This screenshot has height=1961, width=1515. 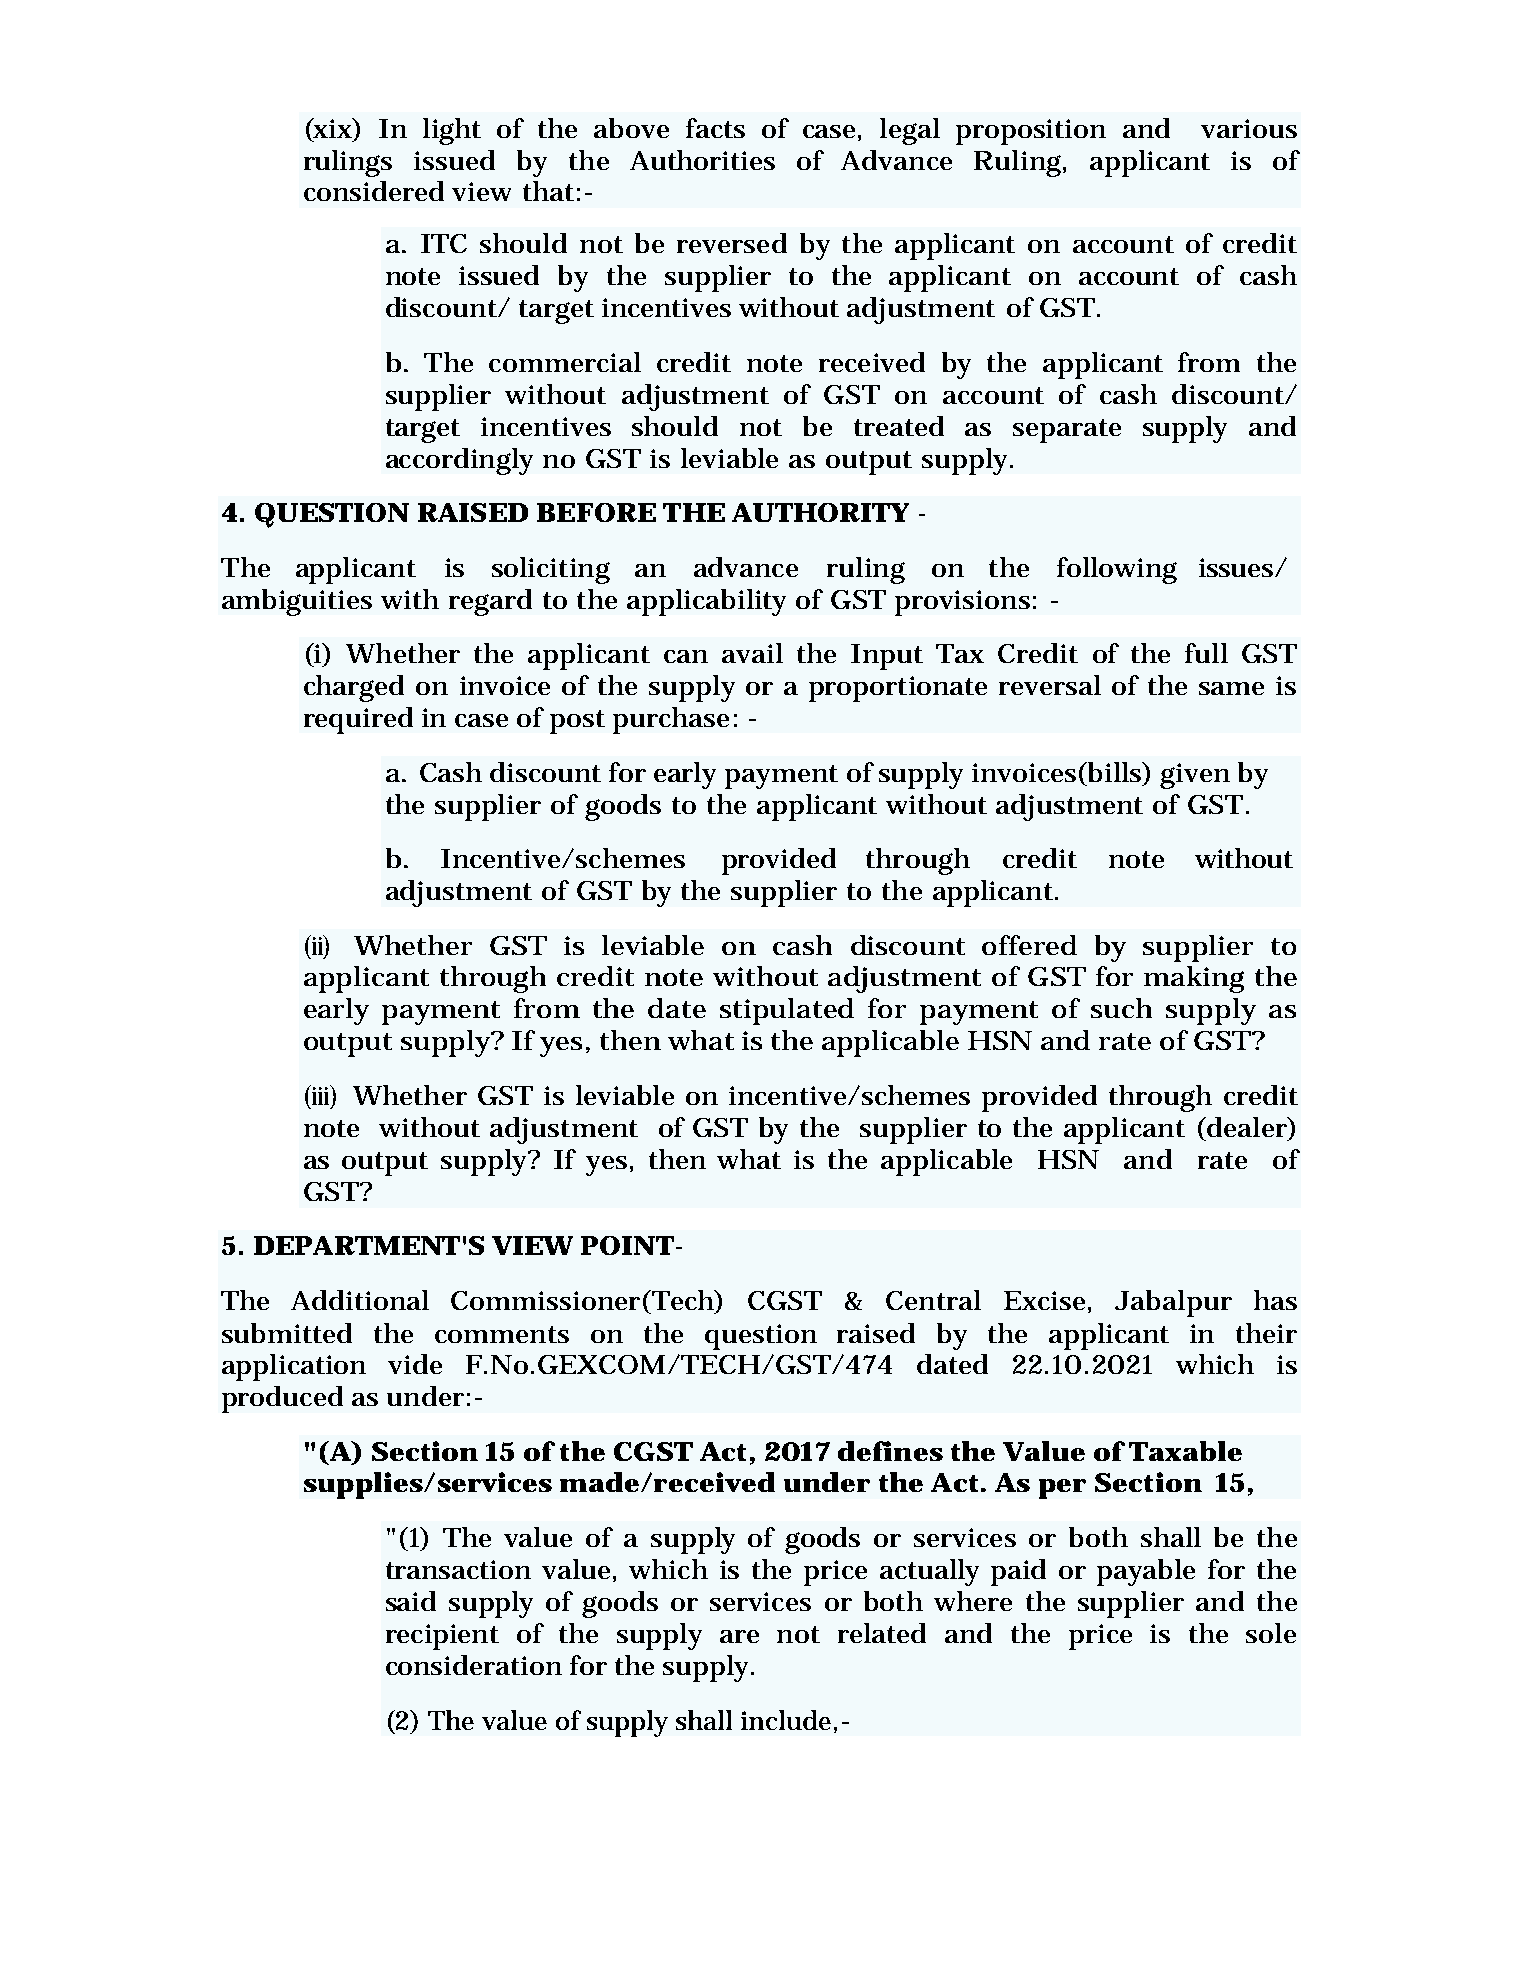 What do you see at coordinates (374, 191) in the screenshot?
I see `considered` at bounding box center [374, 191].
